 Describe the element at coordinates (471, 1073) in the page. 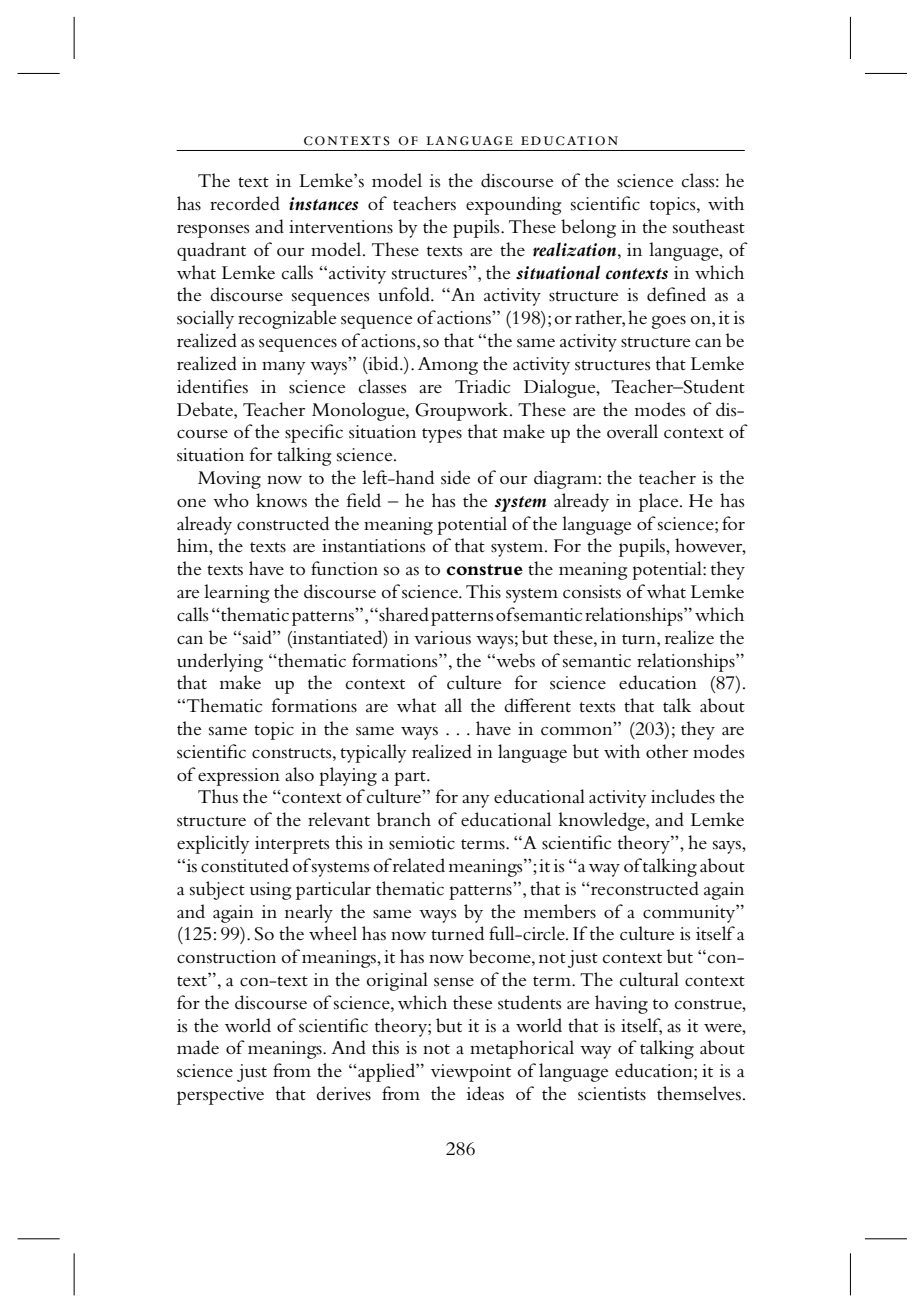

I see `viewpoint` at that location.
